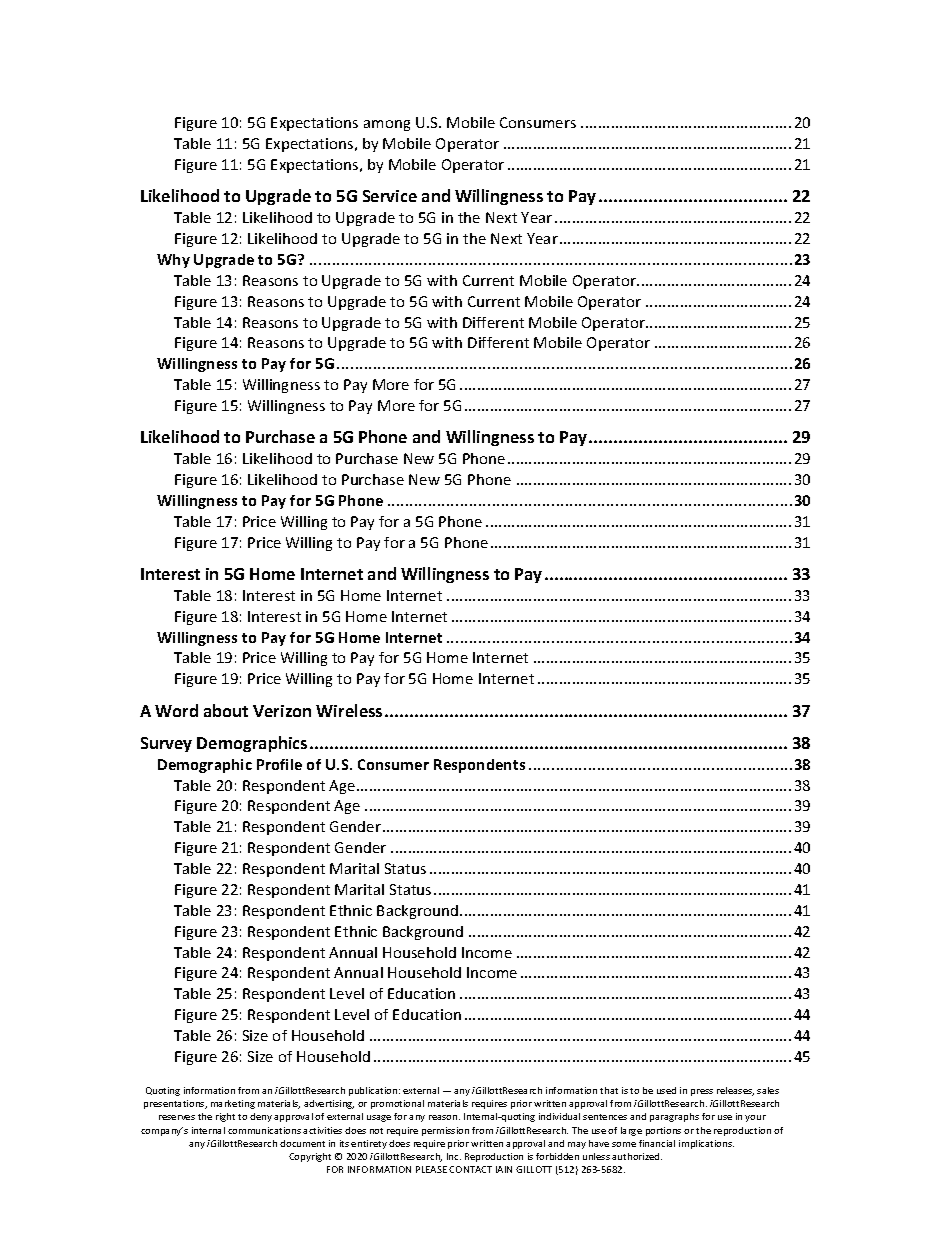 The width and height of the screenshot is (952, 1233). I want to click on among, so click(387, 125).
